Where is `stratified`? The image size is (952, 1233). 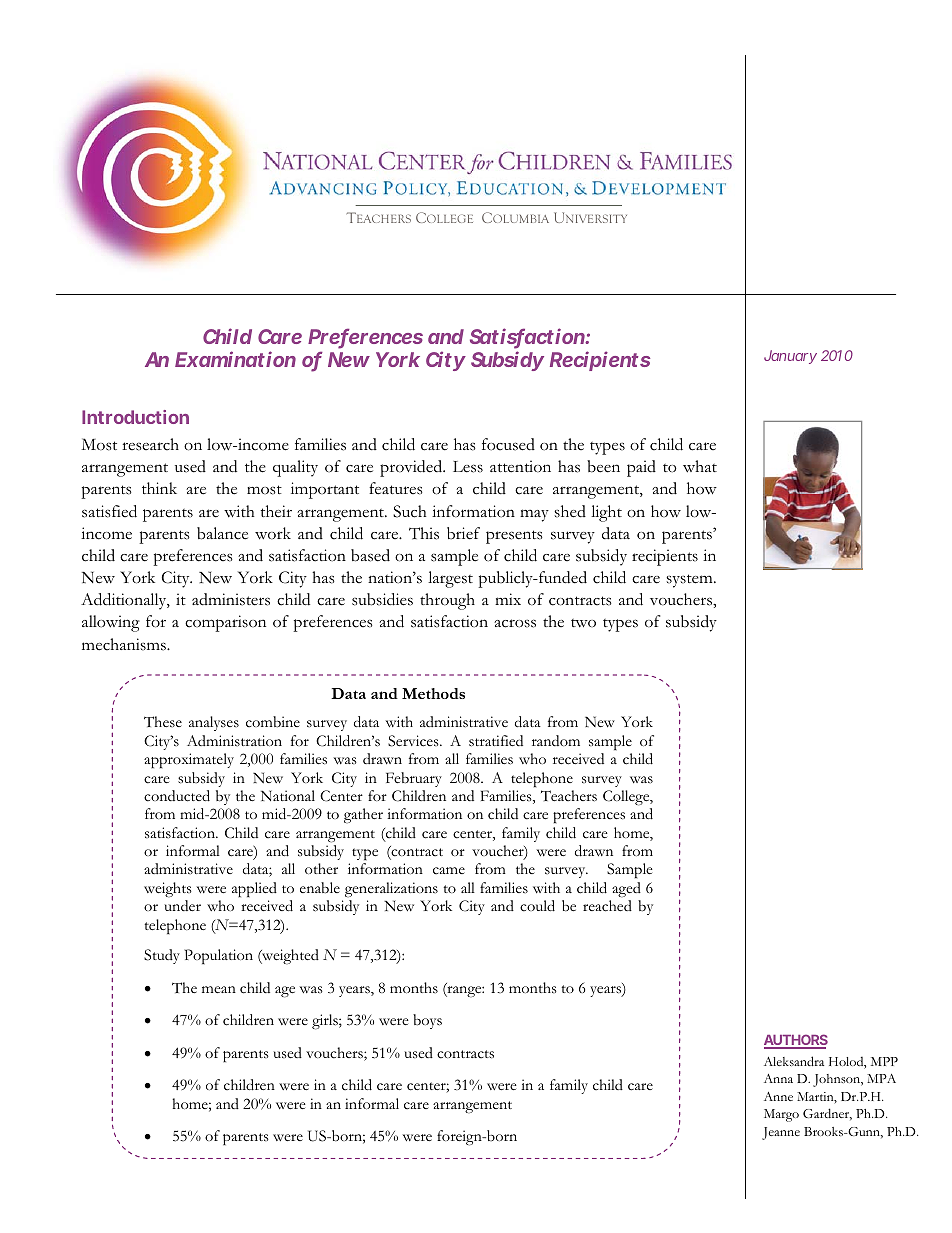
stratified is located at coordinates (496, 741).
